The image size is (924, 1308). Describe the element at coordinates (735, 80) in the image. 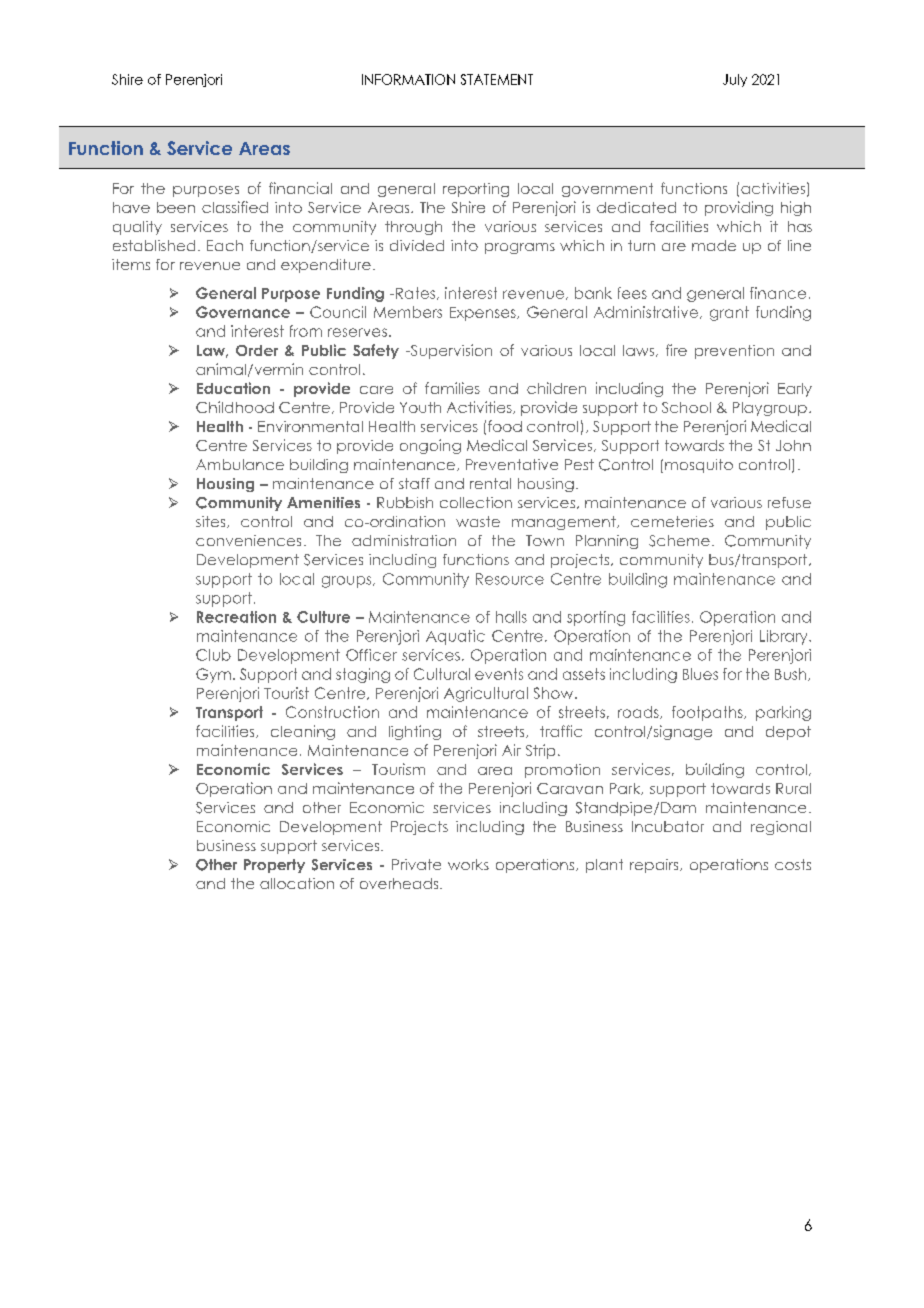

I see `July` at that location.
